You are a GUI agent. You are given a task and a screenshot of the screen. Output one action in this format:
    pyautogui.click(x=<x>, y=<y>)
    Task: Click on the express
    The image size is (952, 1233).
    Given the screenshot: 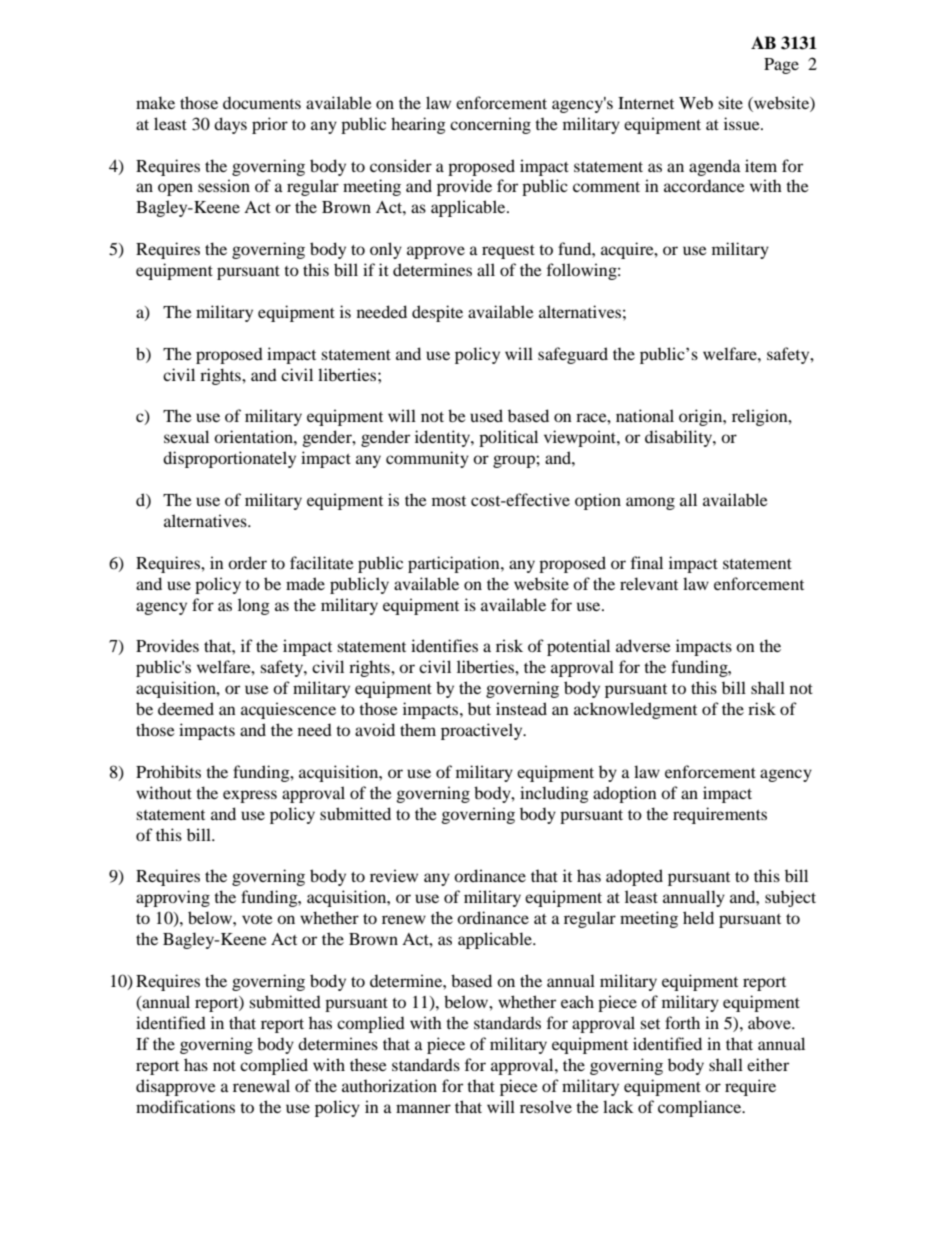 What is the action you would take?
    pyautogui.click(x=250, y=796)
